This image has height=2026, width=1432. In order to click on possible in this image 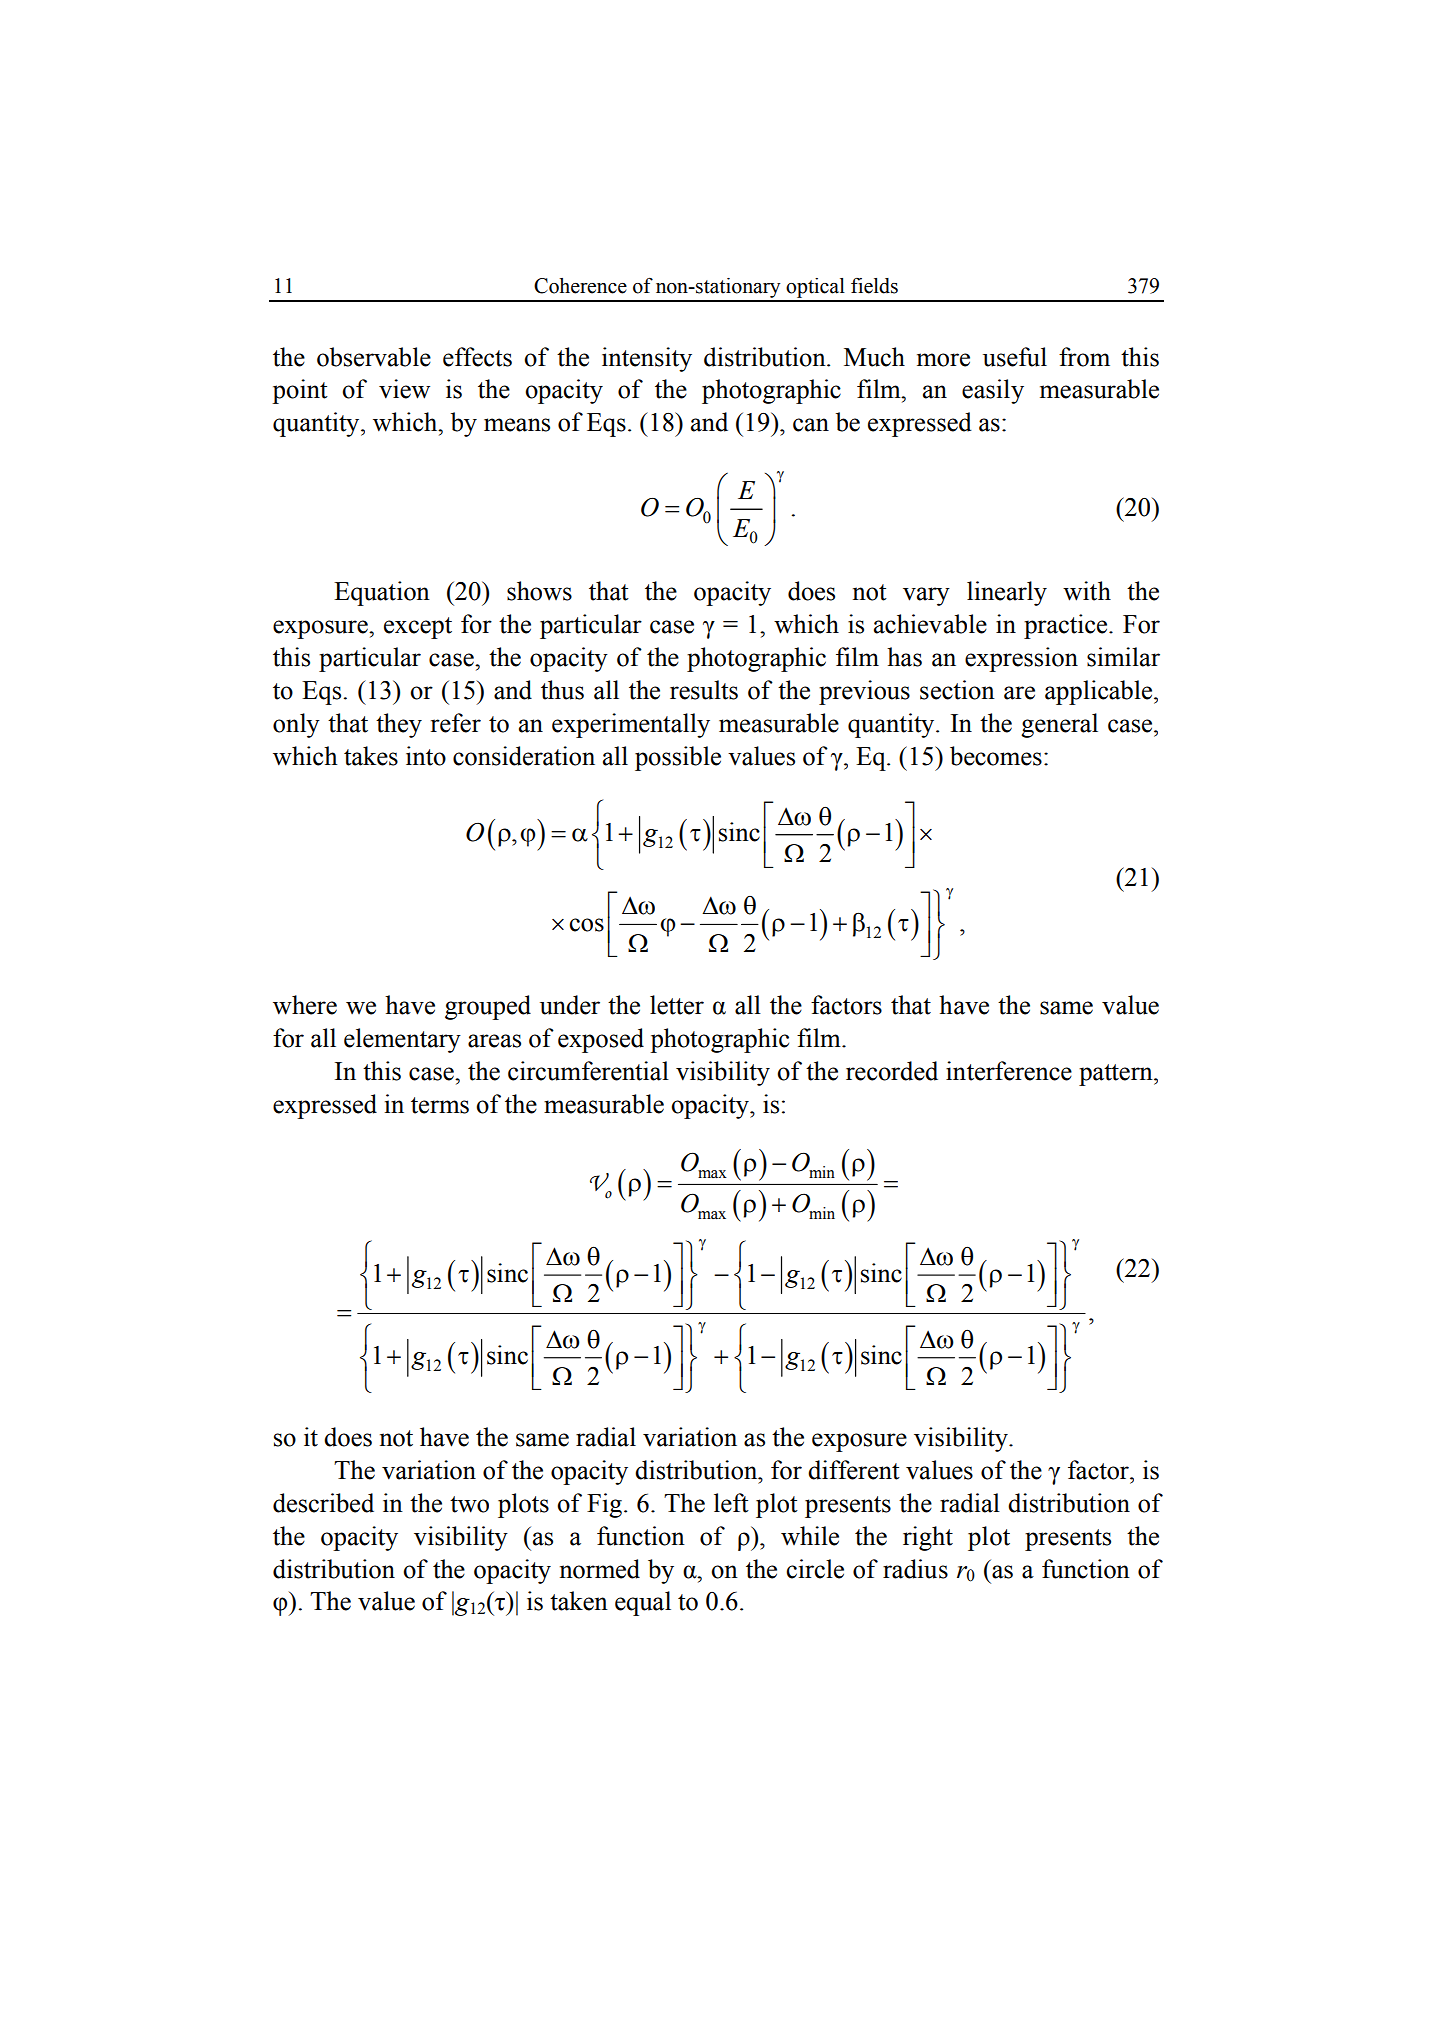, I will do `click(678, 758)`.
